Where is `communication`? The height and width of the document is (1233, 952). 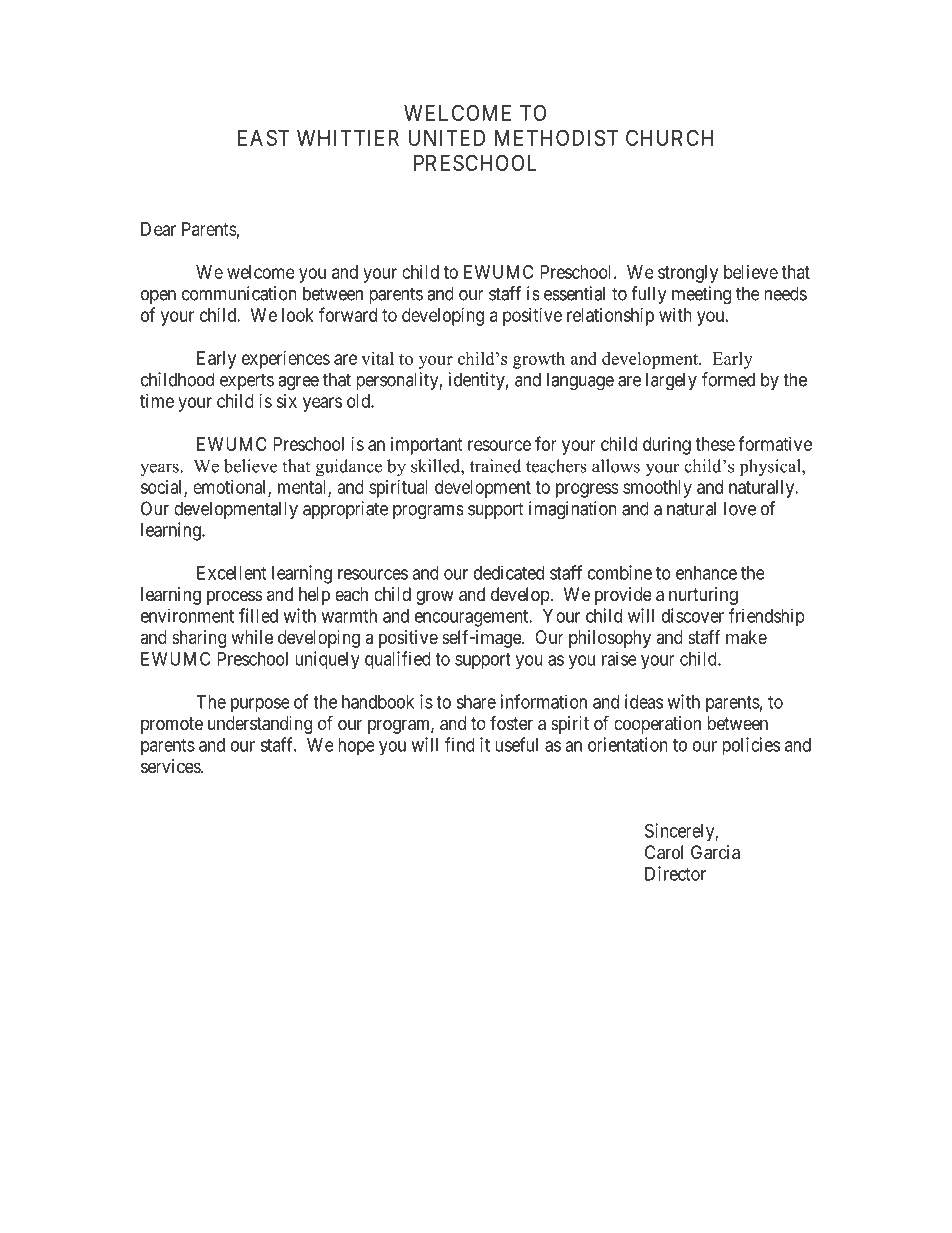 communication is located at coordinates (239, 293).
